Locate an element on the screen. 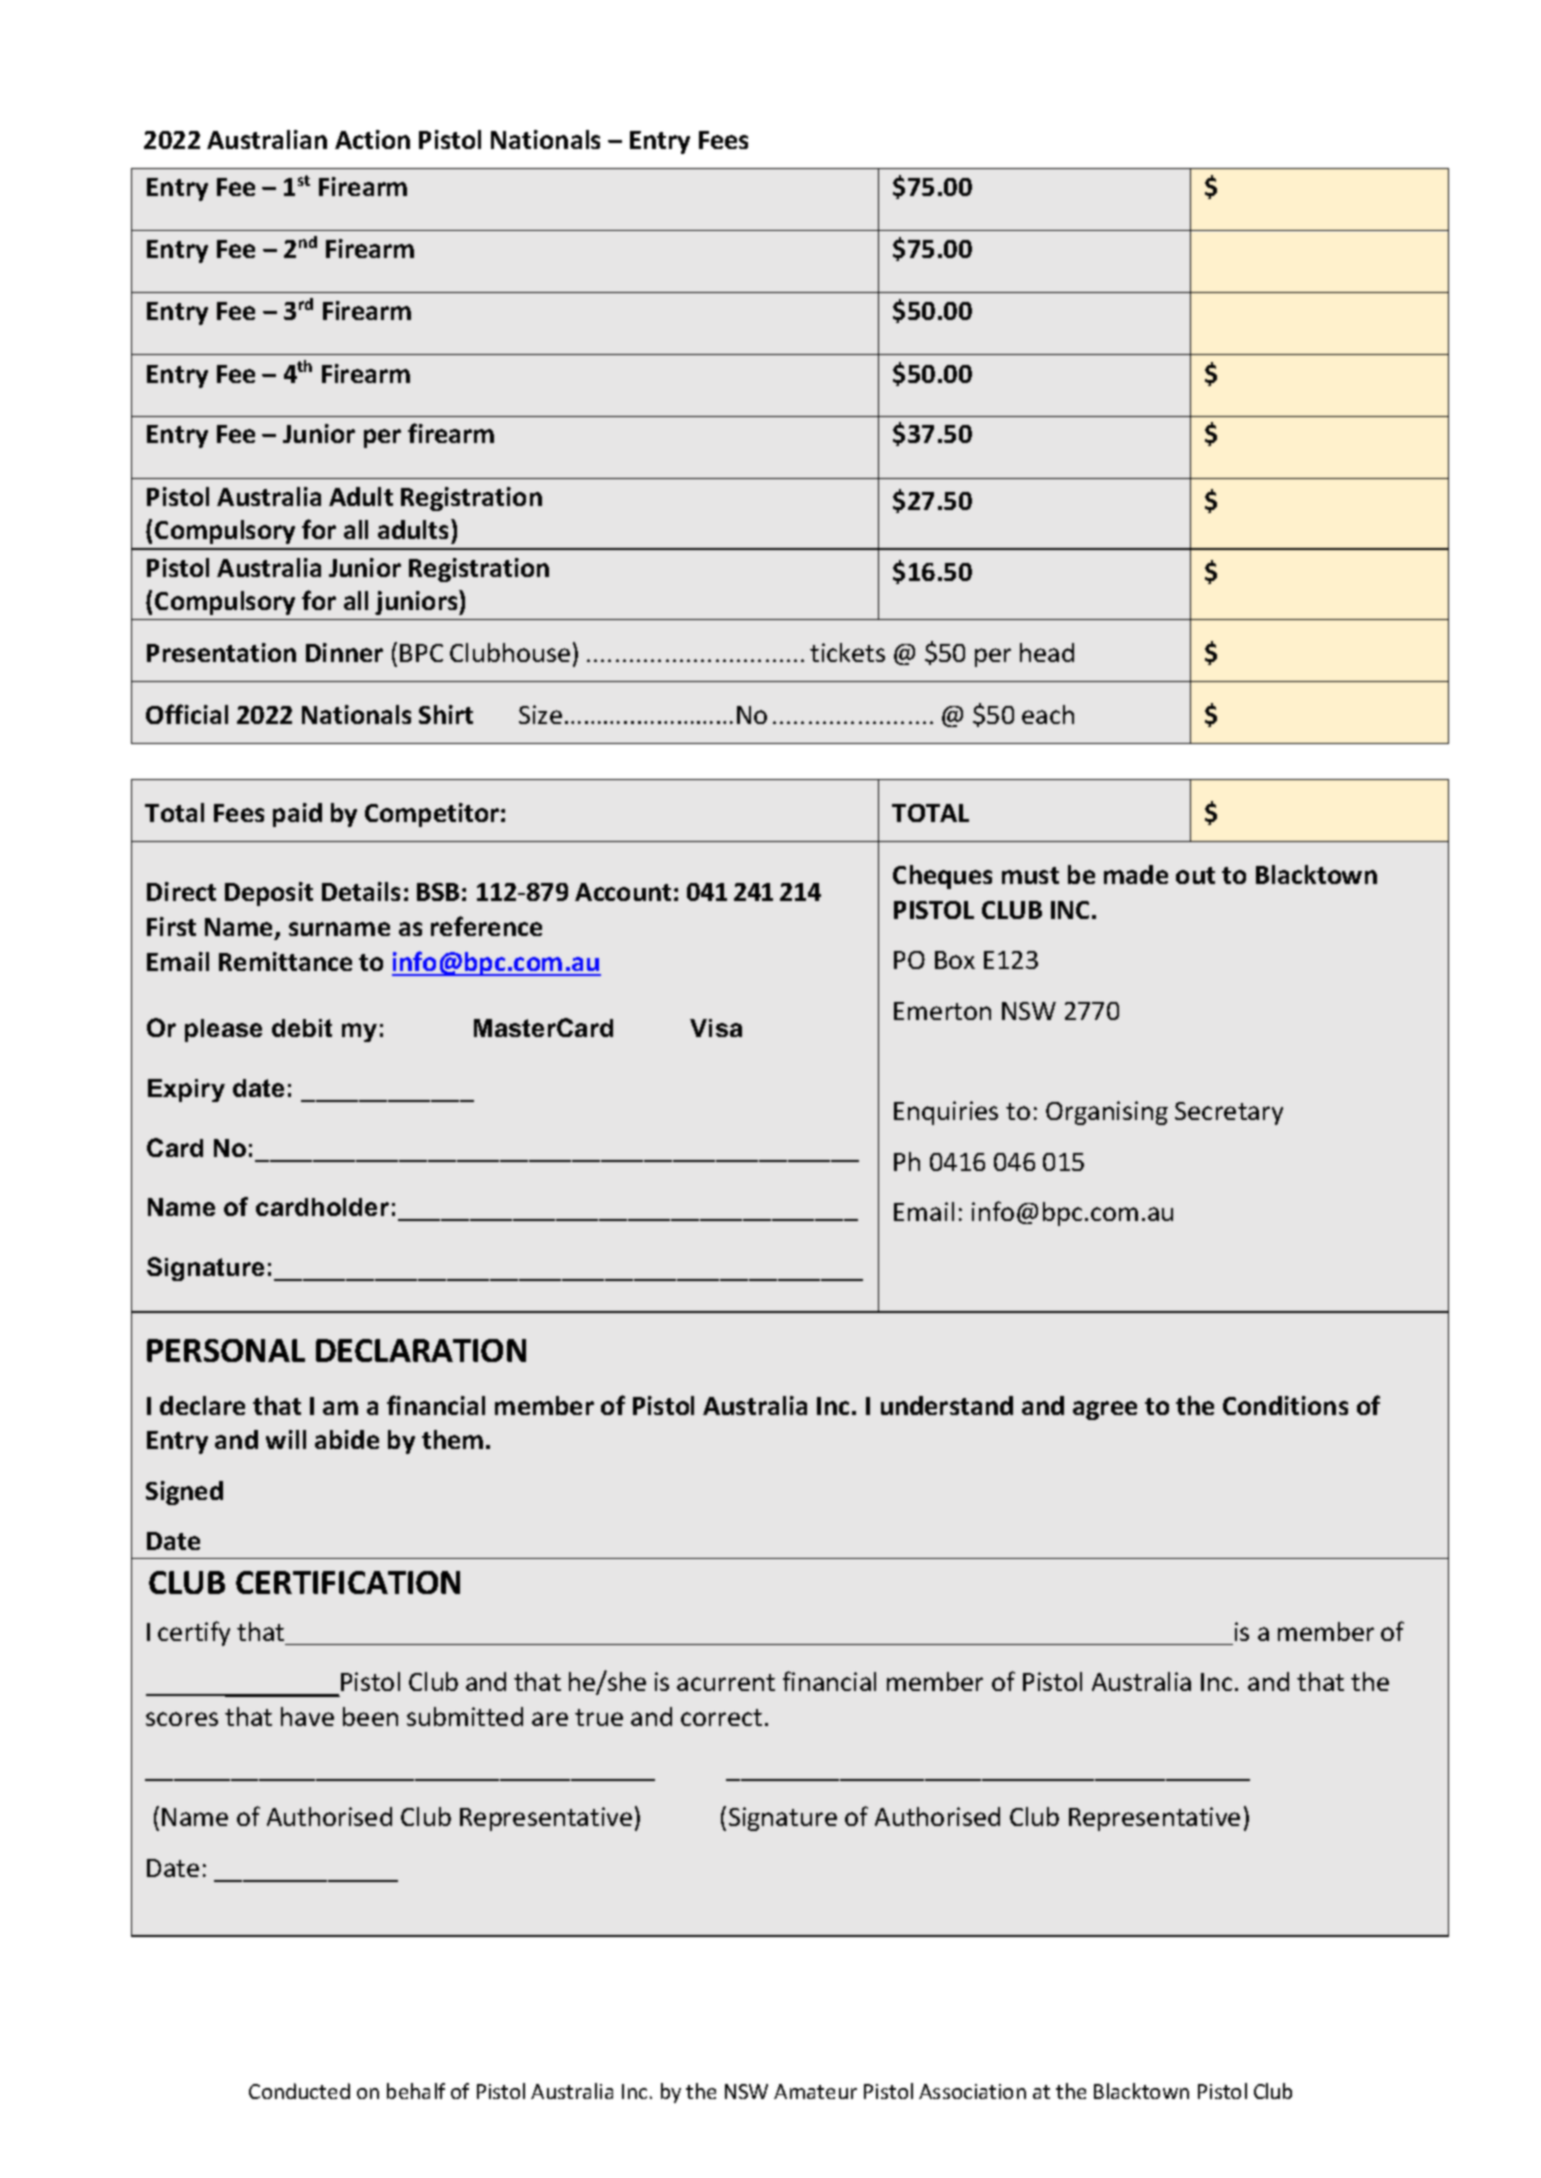 The image size is (1541, 2178). tickets is located at coordinates (847, 652).
